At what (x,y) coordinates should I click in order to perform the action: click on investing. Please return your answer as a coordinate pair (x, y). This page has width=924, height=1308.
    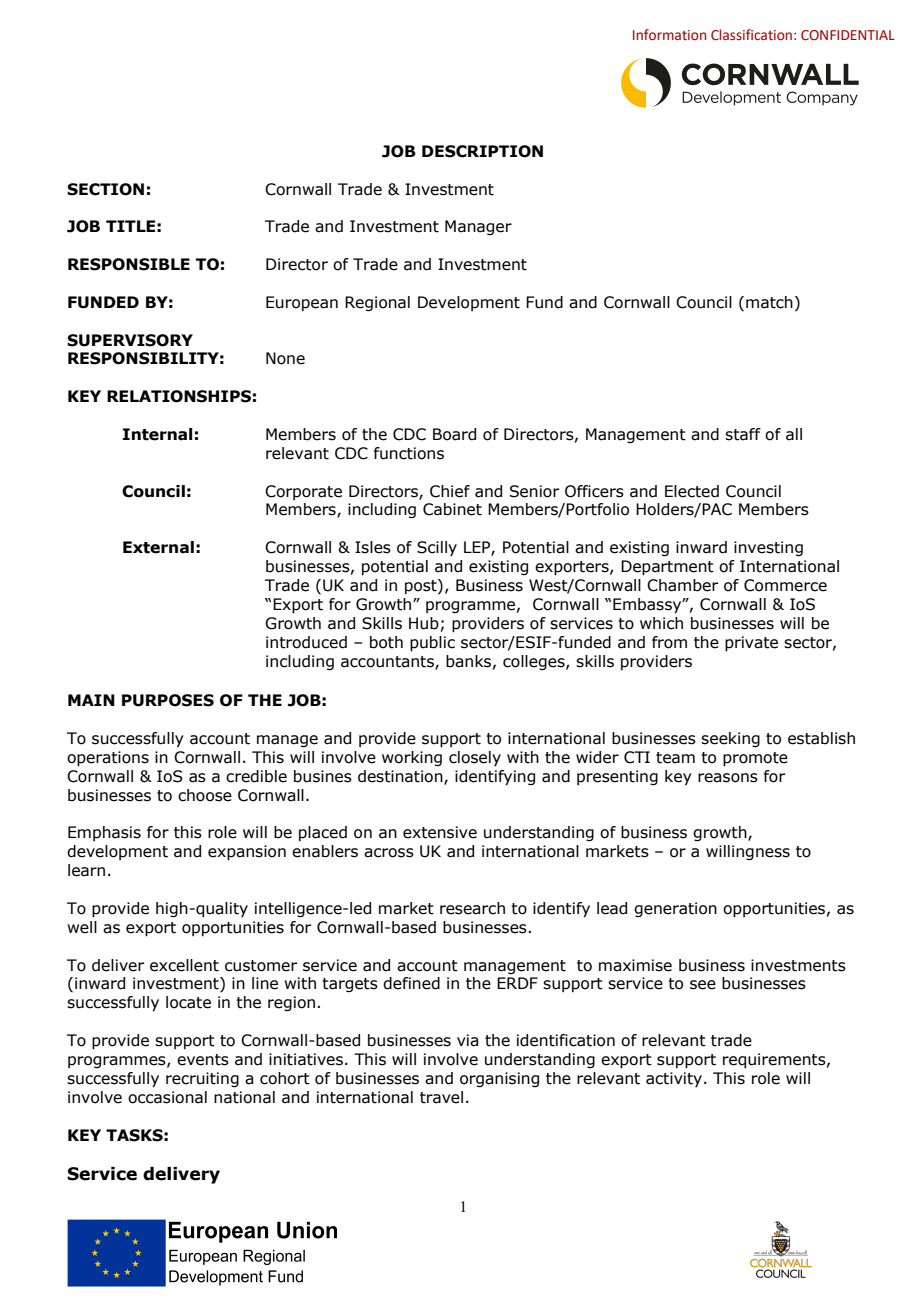
    Looking at the image, I should click on (768, 548).
